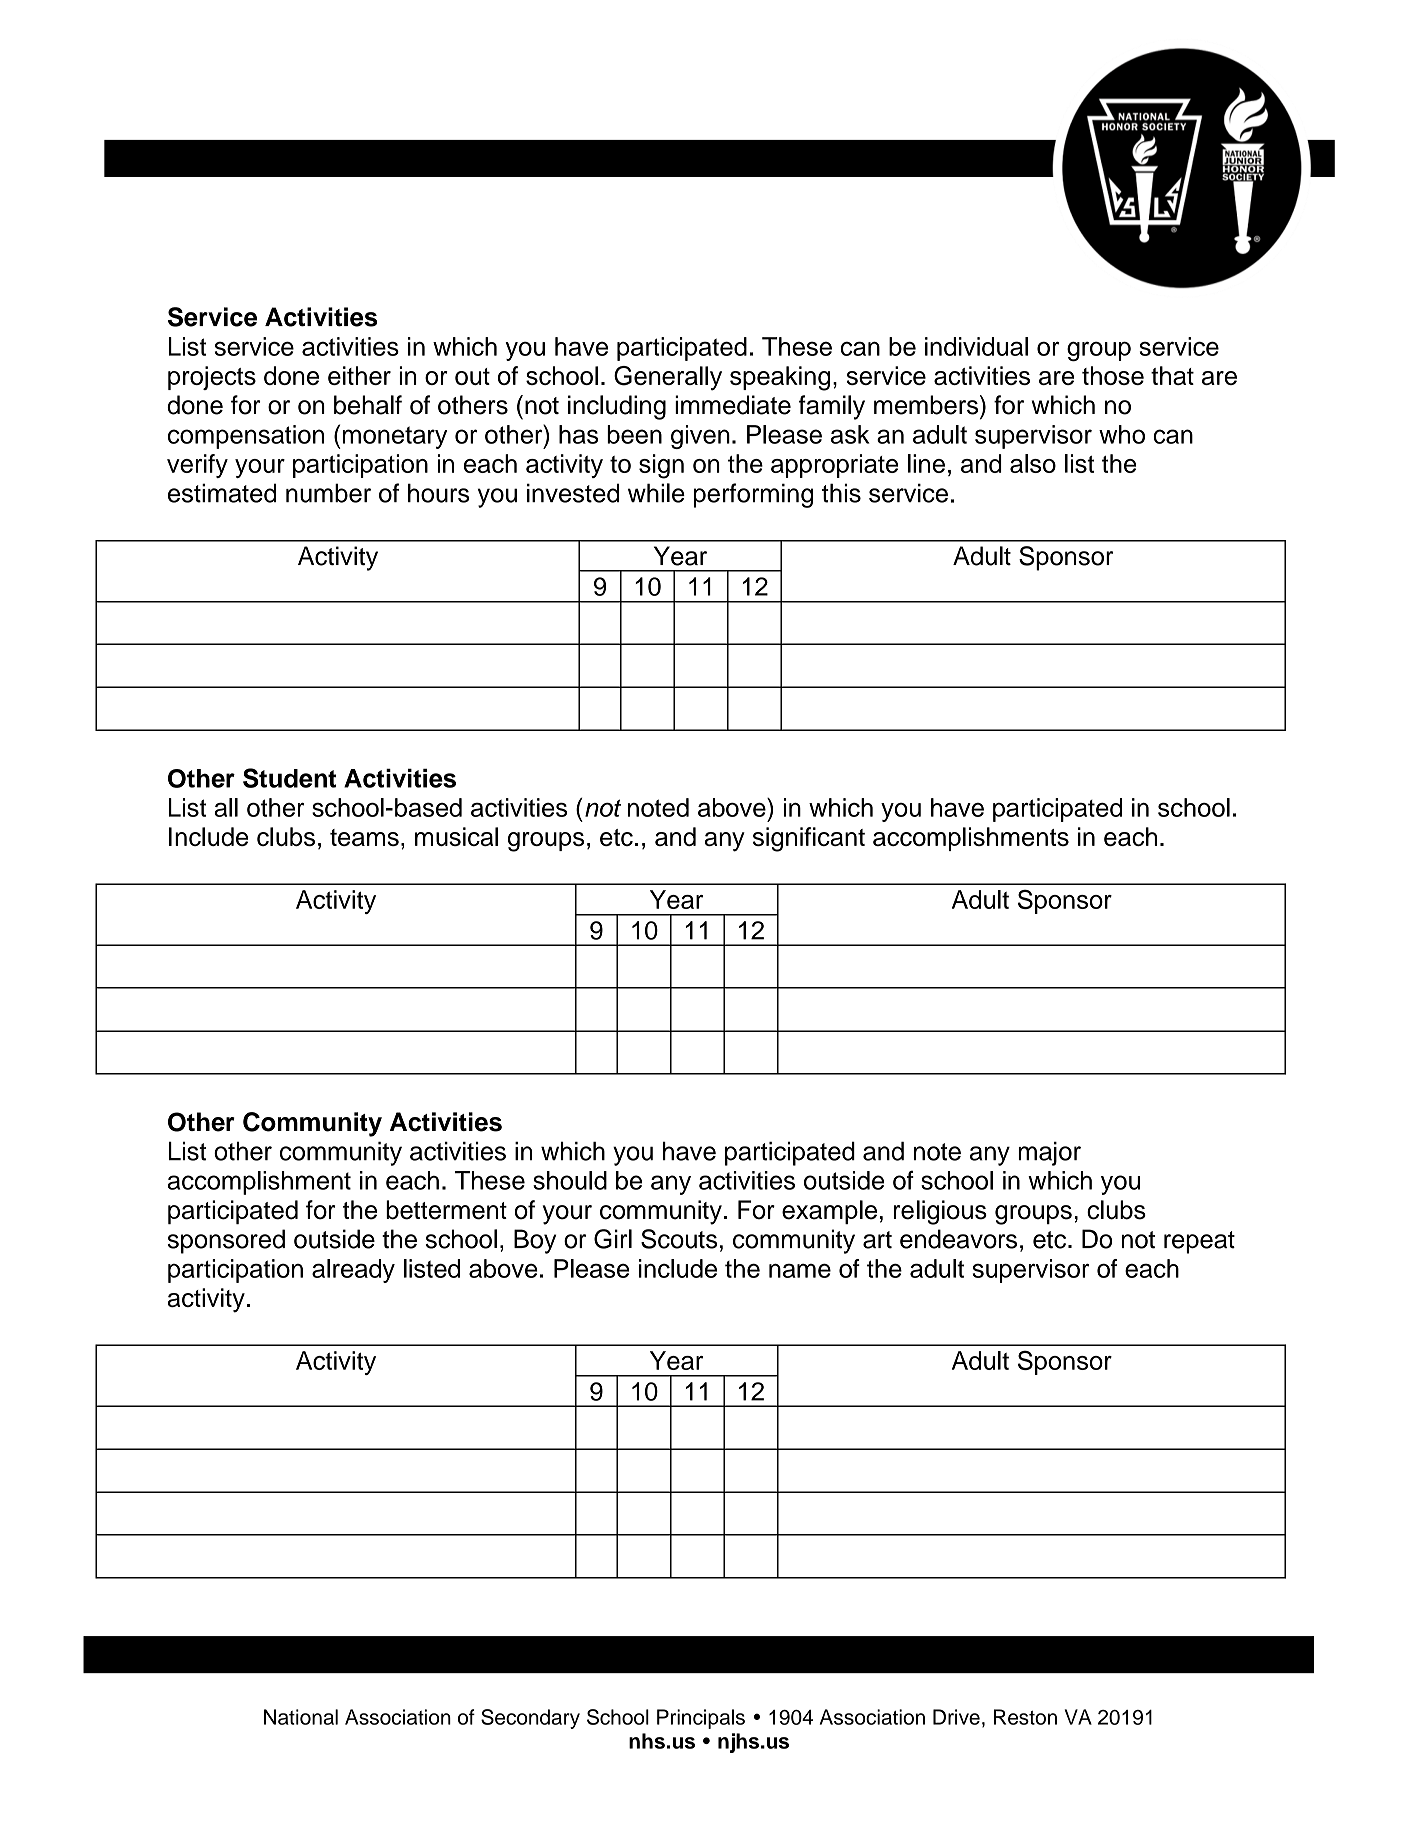  I want to click on teams, so click(364, 837).
